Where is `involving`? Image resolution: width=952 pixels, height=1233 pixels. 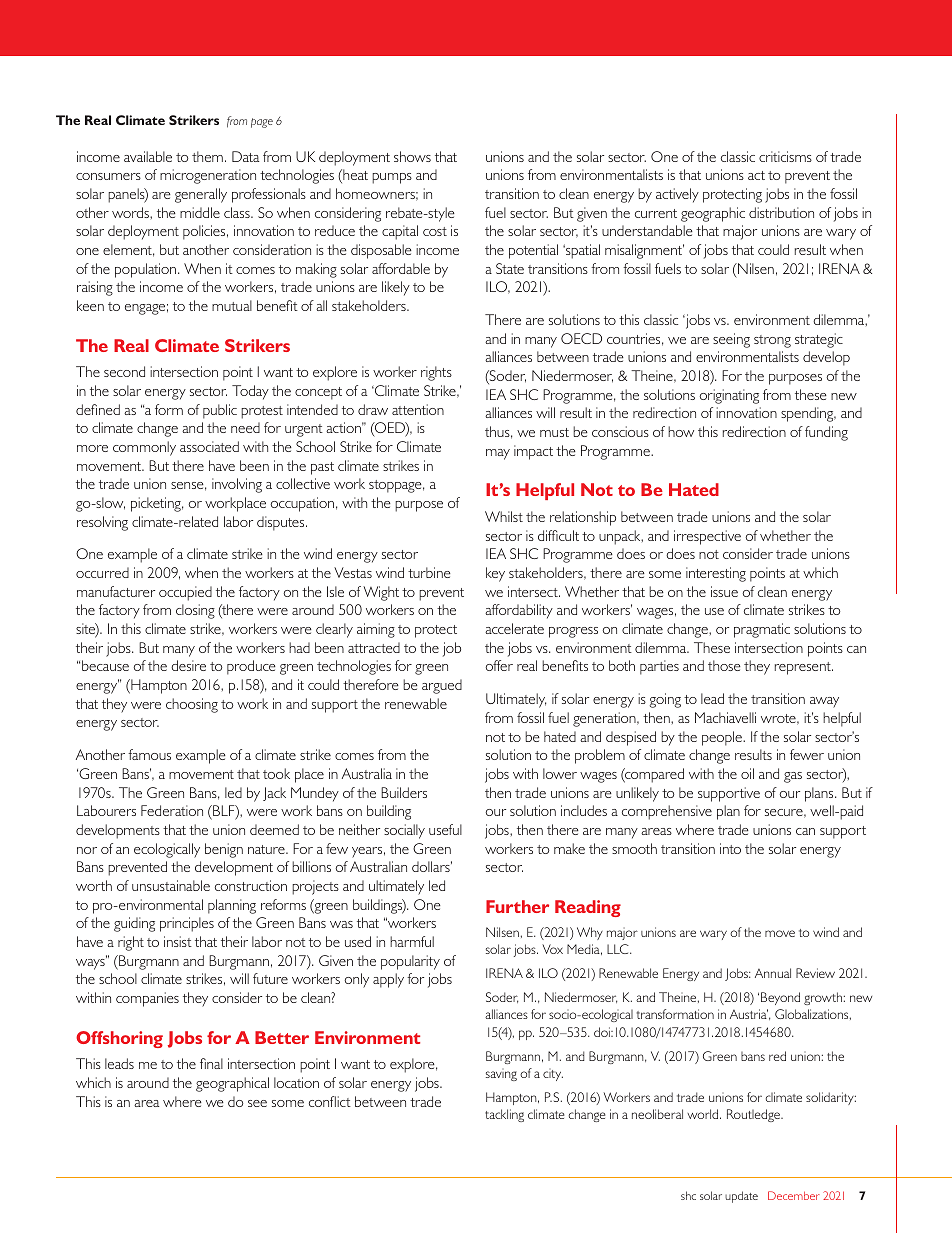 involving is located at coordinates (237, 485).
